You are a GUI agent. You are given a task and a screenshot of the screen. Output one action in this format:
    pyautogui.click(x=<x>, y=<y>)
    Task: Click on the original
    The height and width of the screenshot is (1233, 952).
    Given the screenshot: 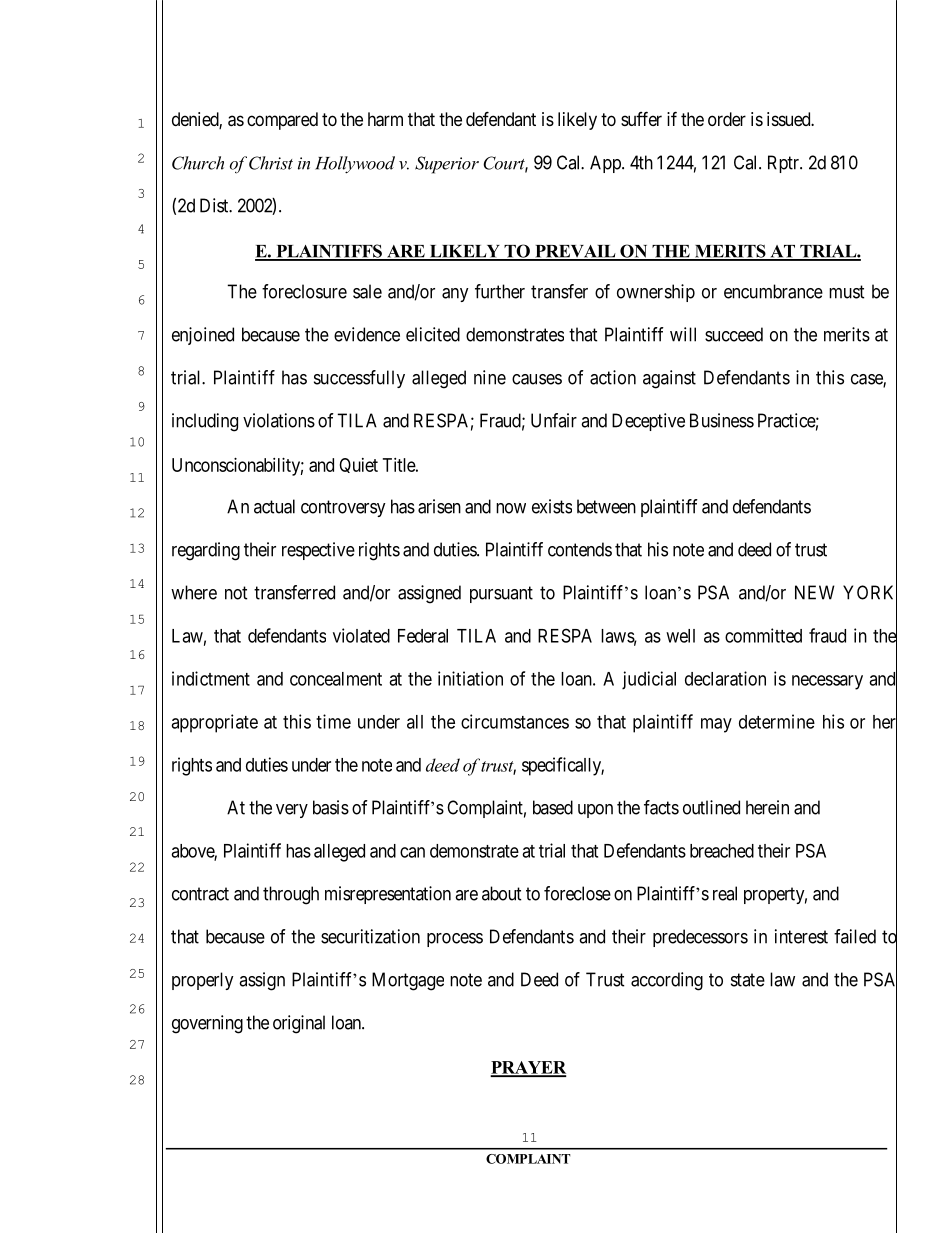 What is the action you would take?
    pyautogui.click(x=299, y=1024)
